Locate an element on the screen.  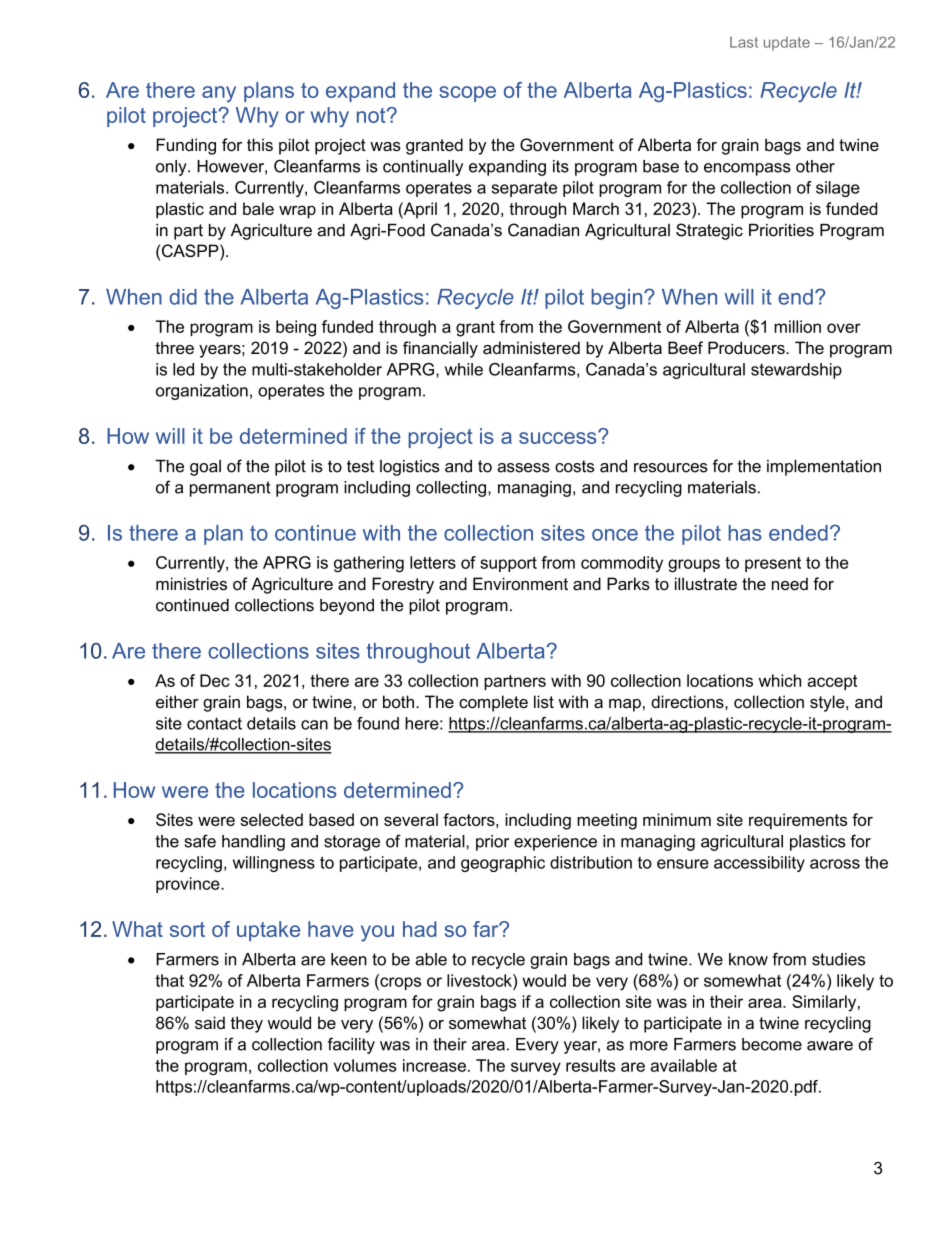
support is located at coordinates (508, 564).
